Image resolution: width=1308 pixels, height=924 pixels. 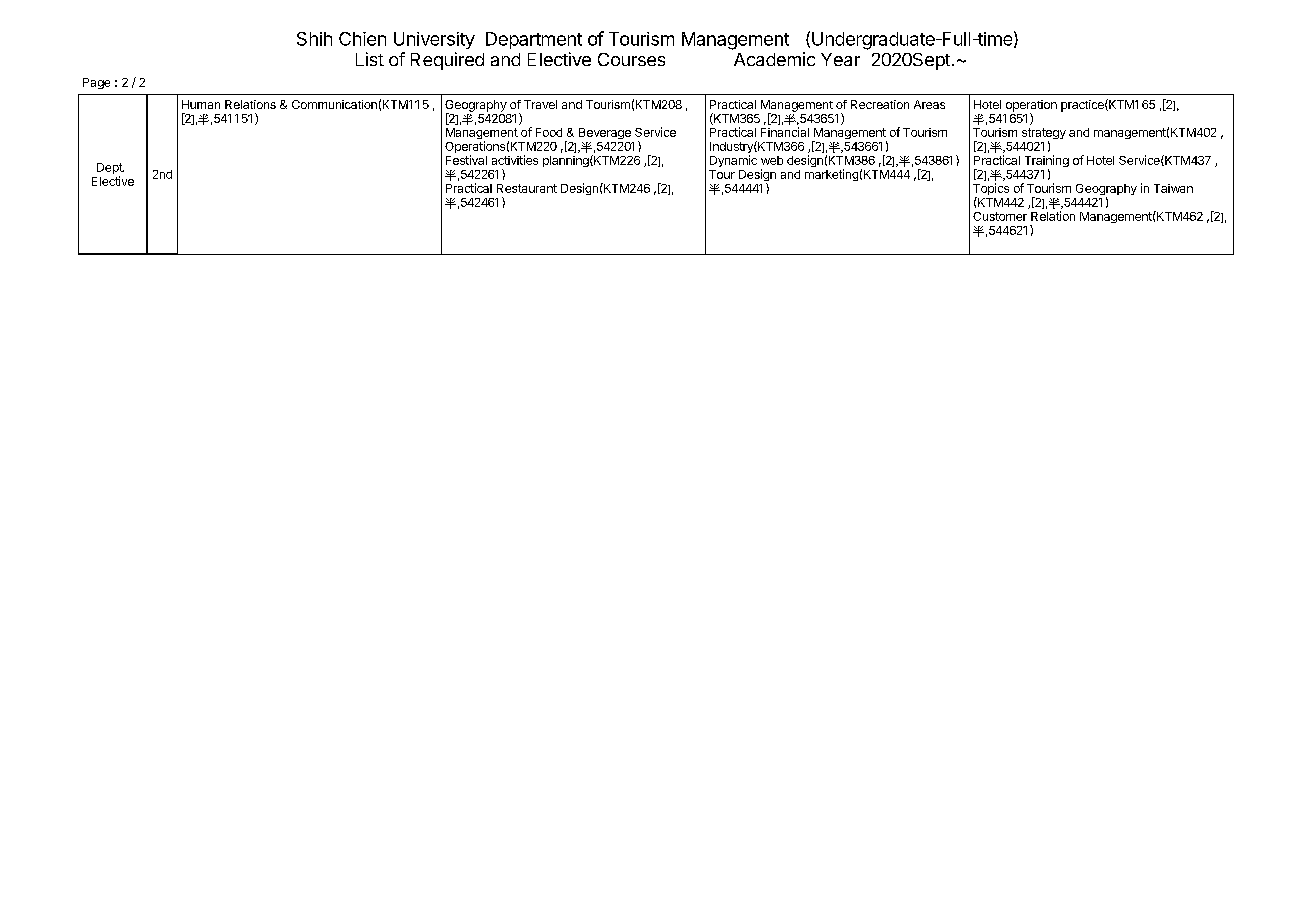 I want to click on Dynamic, so click(x=733, y=161).
